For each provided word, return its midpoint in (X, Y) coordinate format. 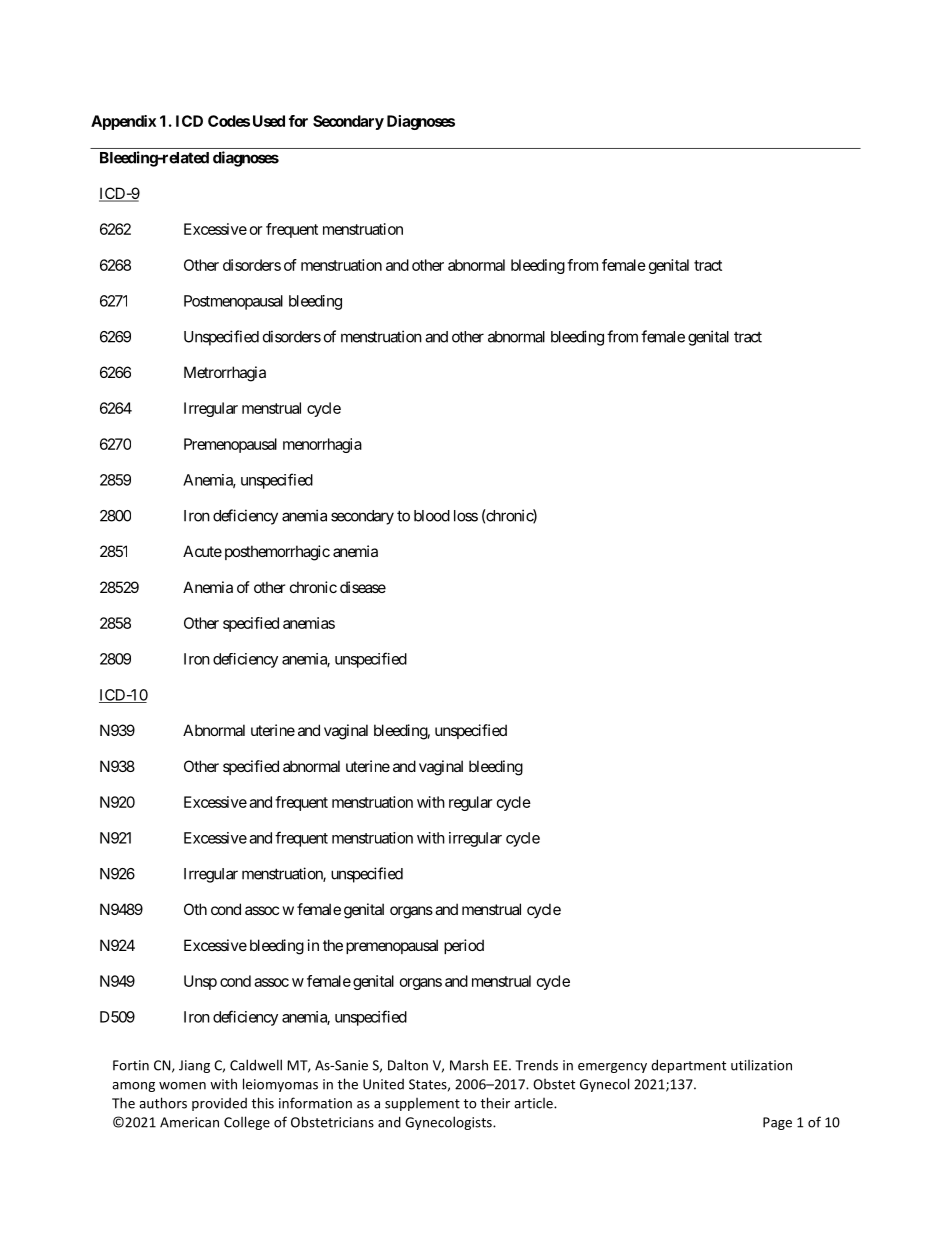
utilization (761, 1065)
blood (432, 516)
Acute (202, 551)
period (464, 946)
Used (269, 121)
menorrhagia (322, 445)
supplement (422, 1104)
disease (363, 587)
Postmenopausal (233, 302)
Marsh (469, 1065)
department (688, 1066)
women (182, 1086)
